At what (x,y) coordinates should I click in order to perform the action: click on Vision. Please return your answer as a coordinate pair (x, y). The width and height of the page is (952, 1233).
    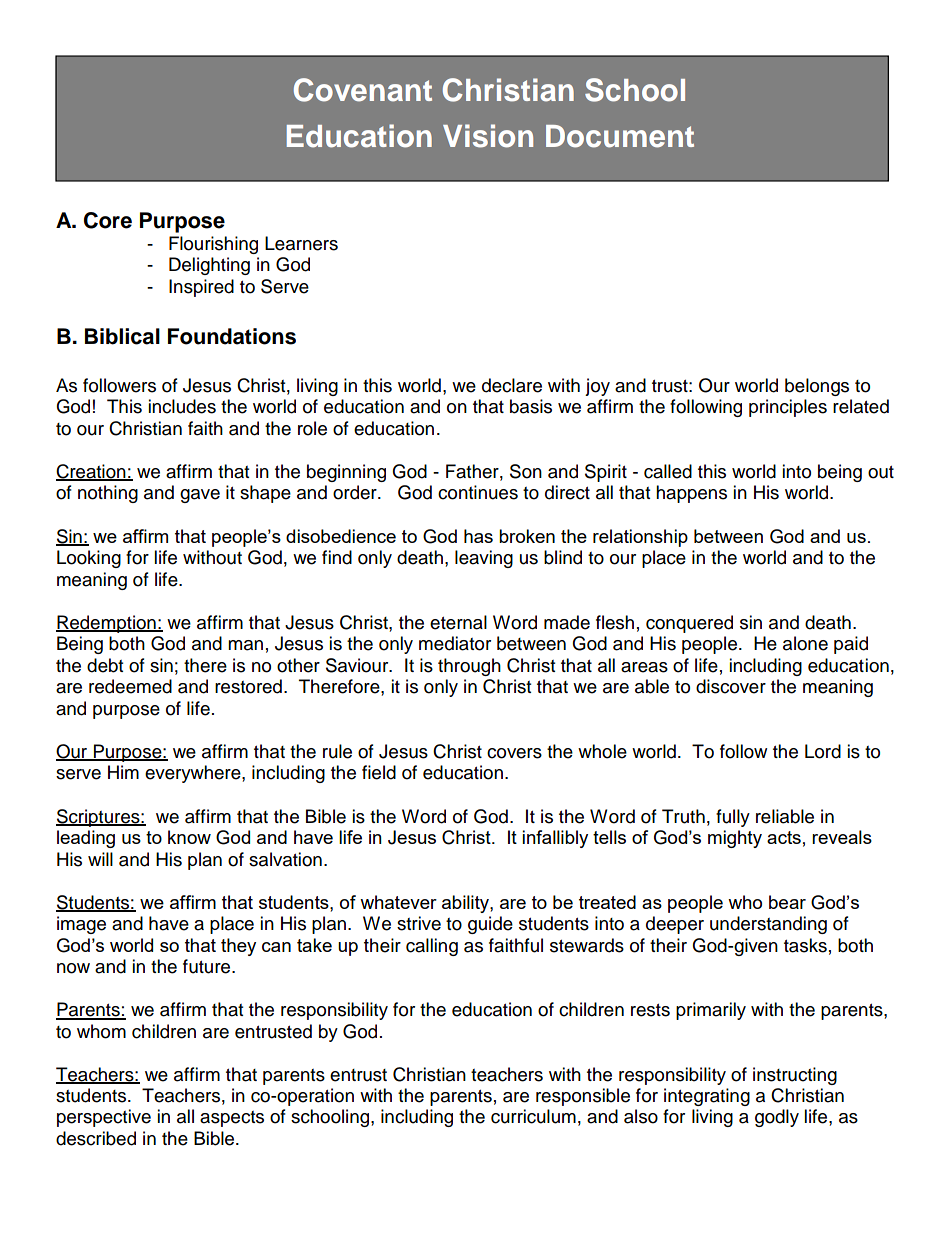
    Looking at the image, I should click on (488, 136).
